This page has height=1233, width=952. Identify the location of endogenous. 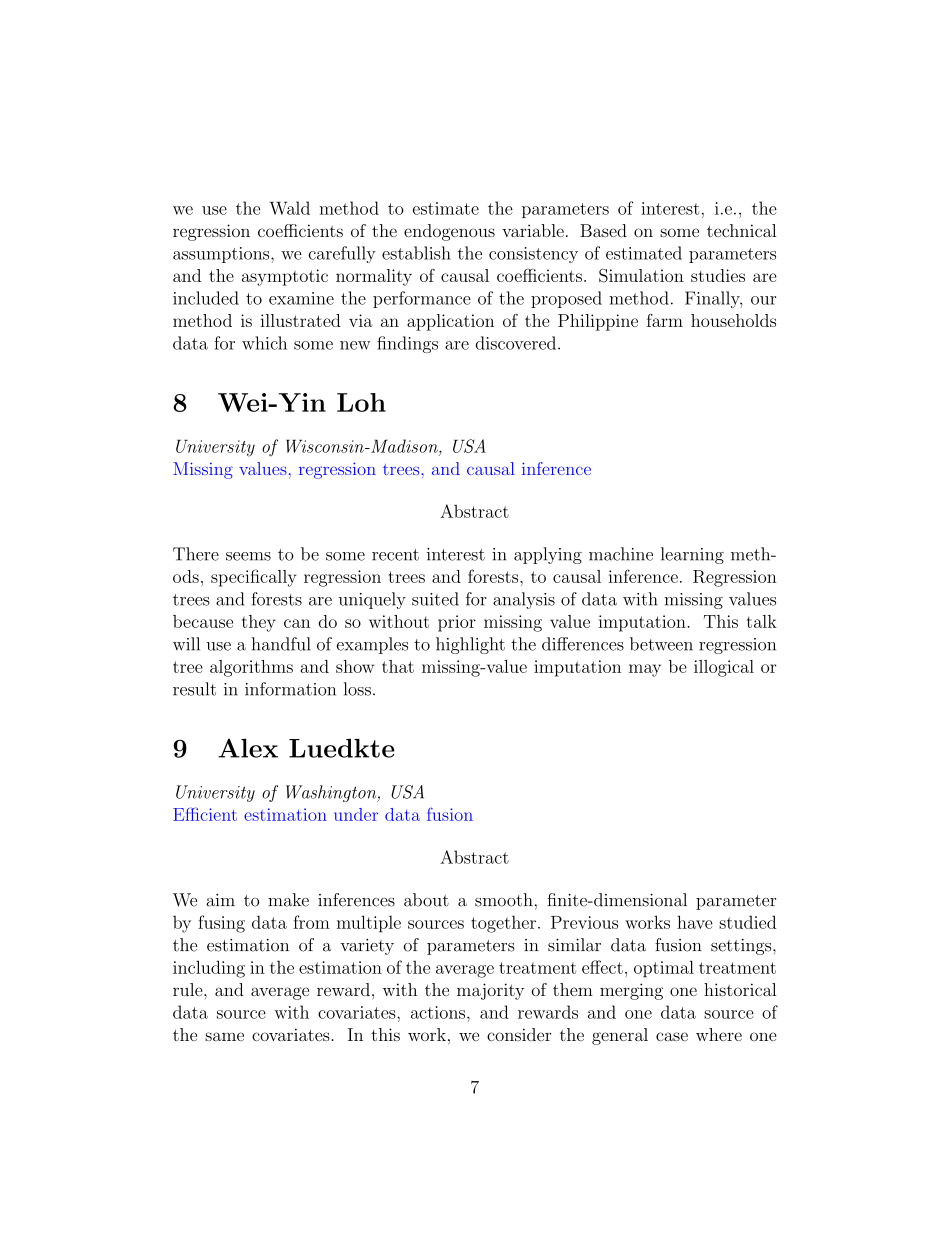
(449, 232).
